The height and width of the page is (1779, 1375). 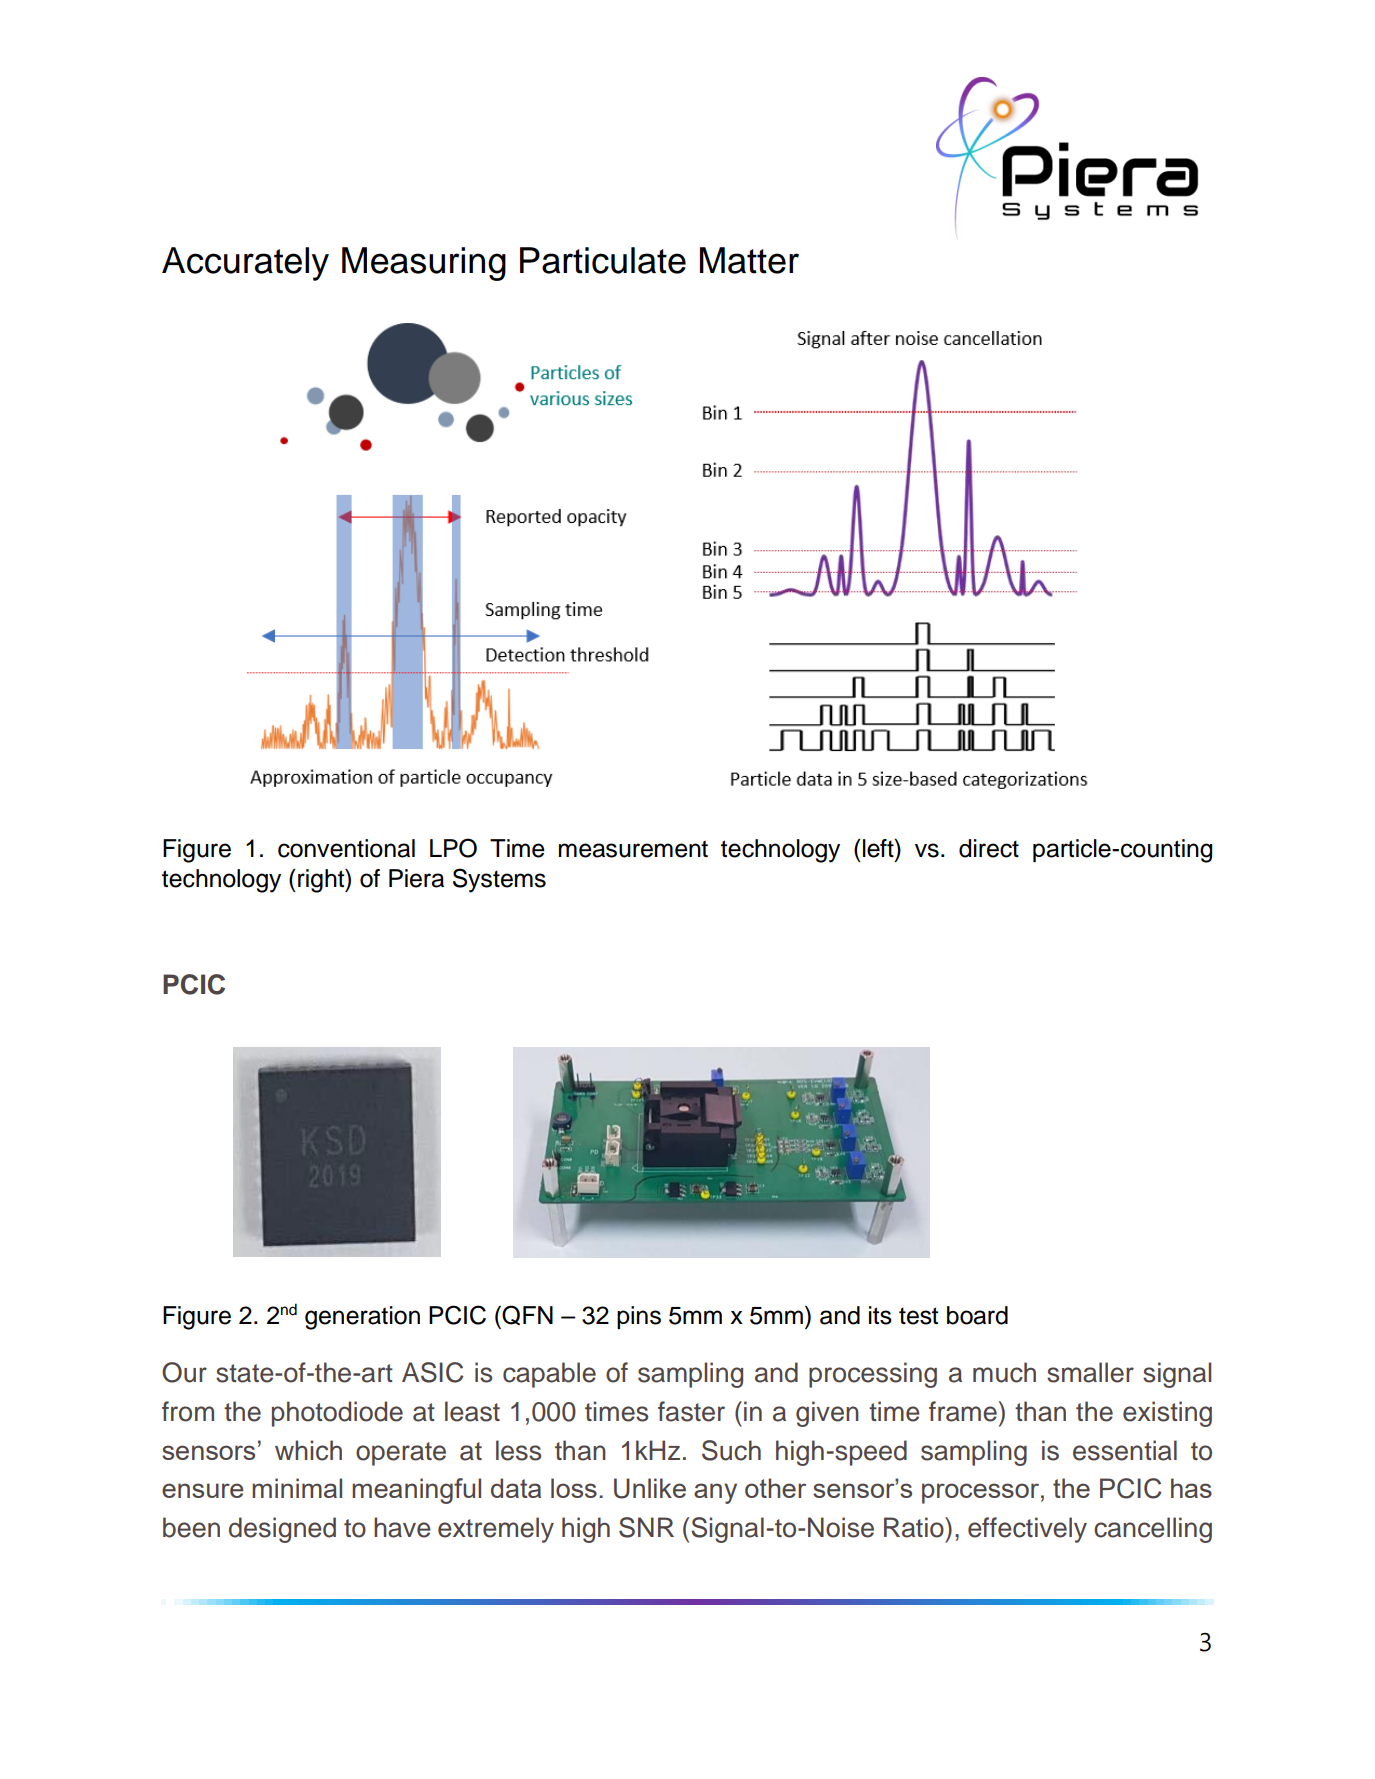 I want to click on minimal, so click(x=297, y=1488).
